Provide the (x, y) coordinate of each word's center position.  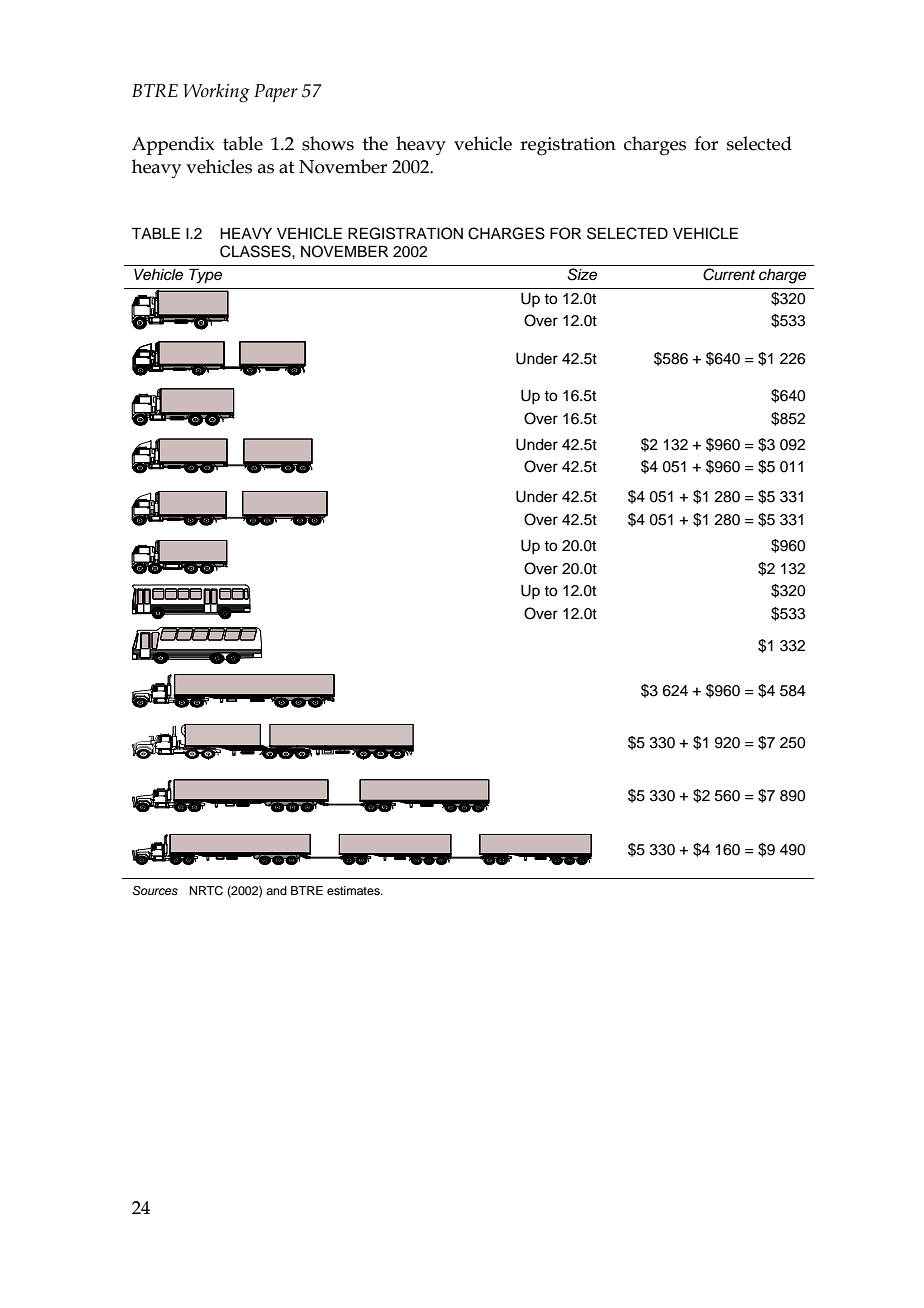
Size (582, 274)
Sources (155, 891)
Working (216, 93)
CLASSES (256, 251)
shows (328, 143)
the (375, 143)
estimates (354, 890)
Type (205, 276)
